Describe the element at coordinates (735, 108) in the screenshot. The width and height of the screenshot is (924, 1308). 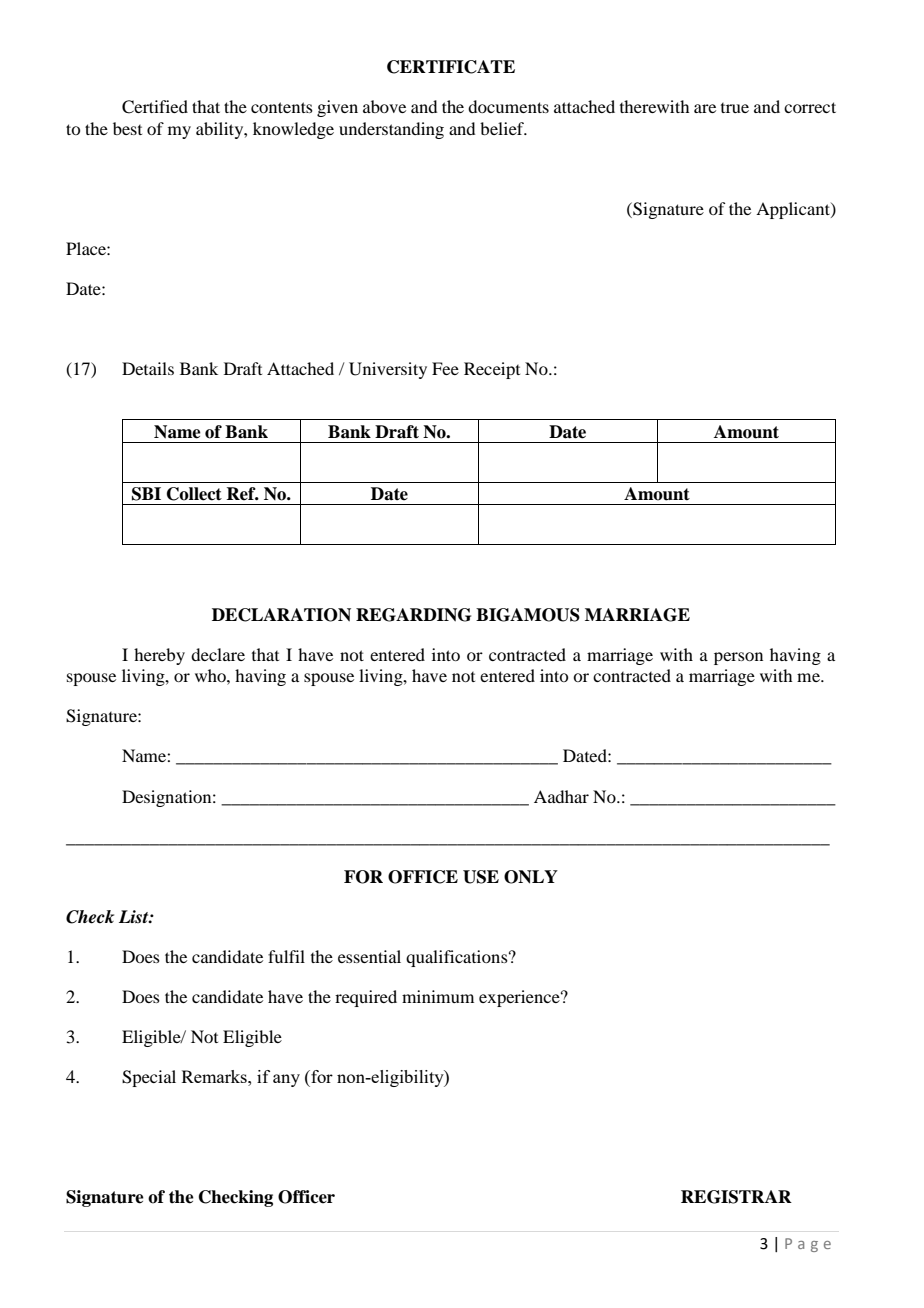
I see `true` at that location.
